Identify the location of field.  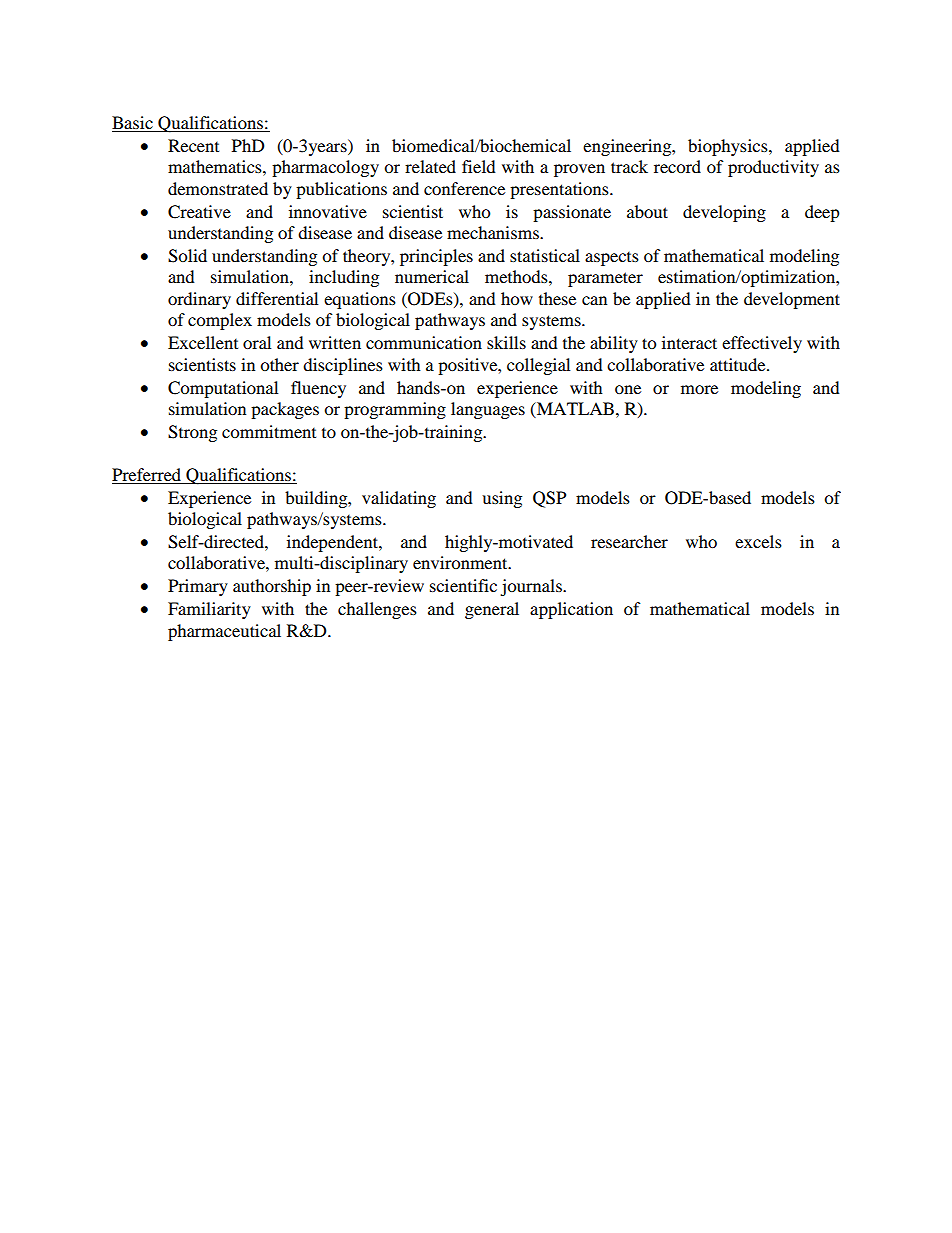
(479, 166).
